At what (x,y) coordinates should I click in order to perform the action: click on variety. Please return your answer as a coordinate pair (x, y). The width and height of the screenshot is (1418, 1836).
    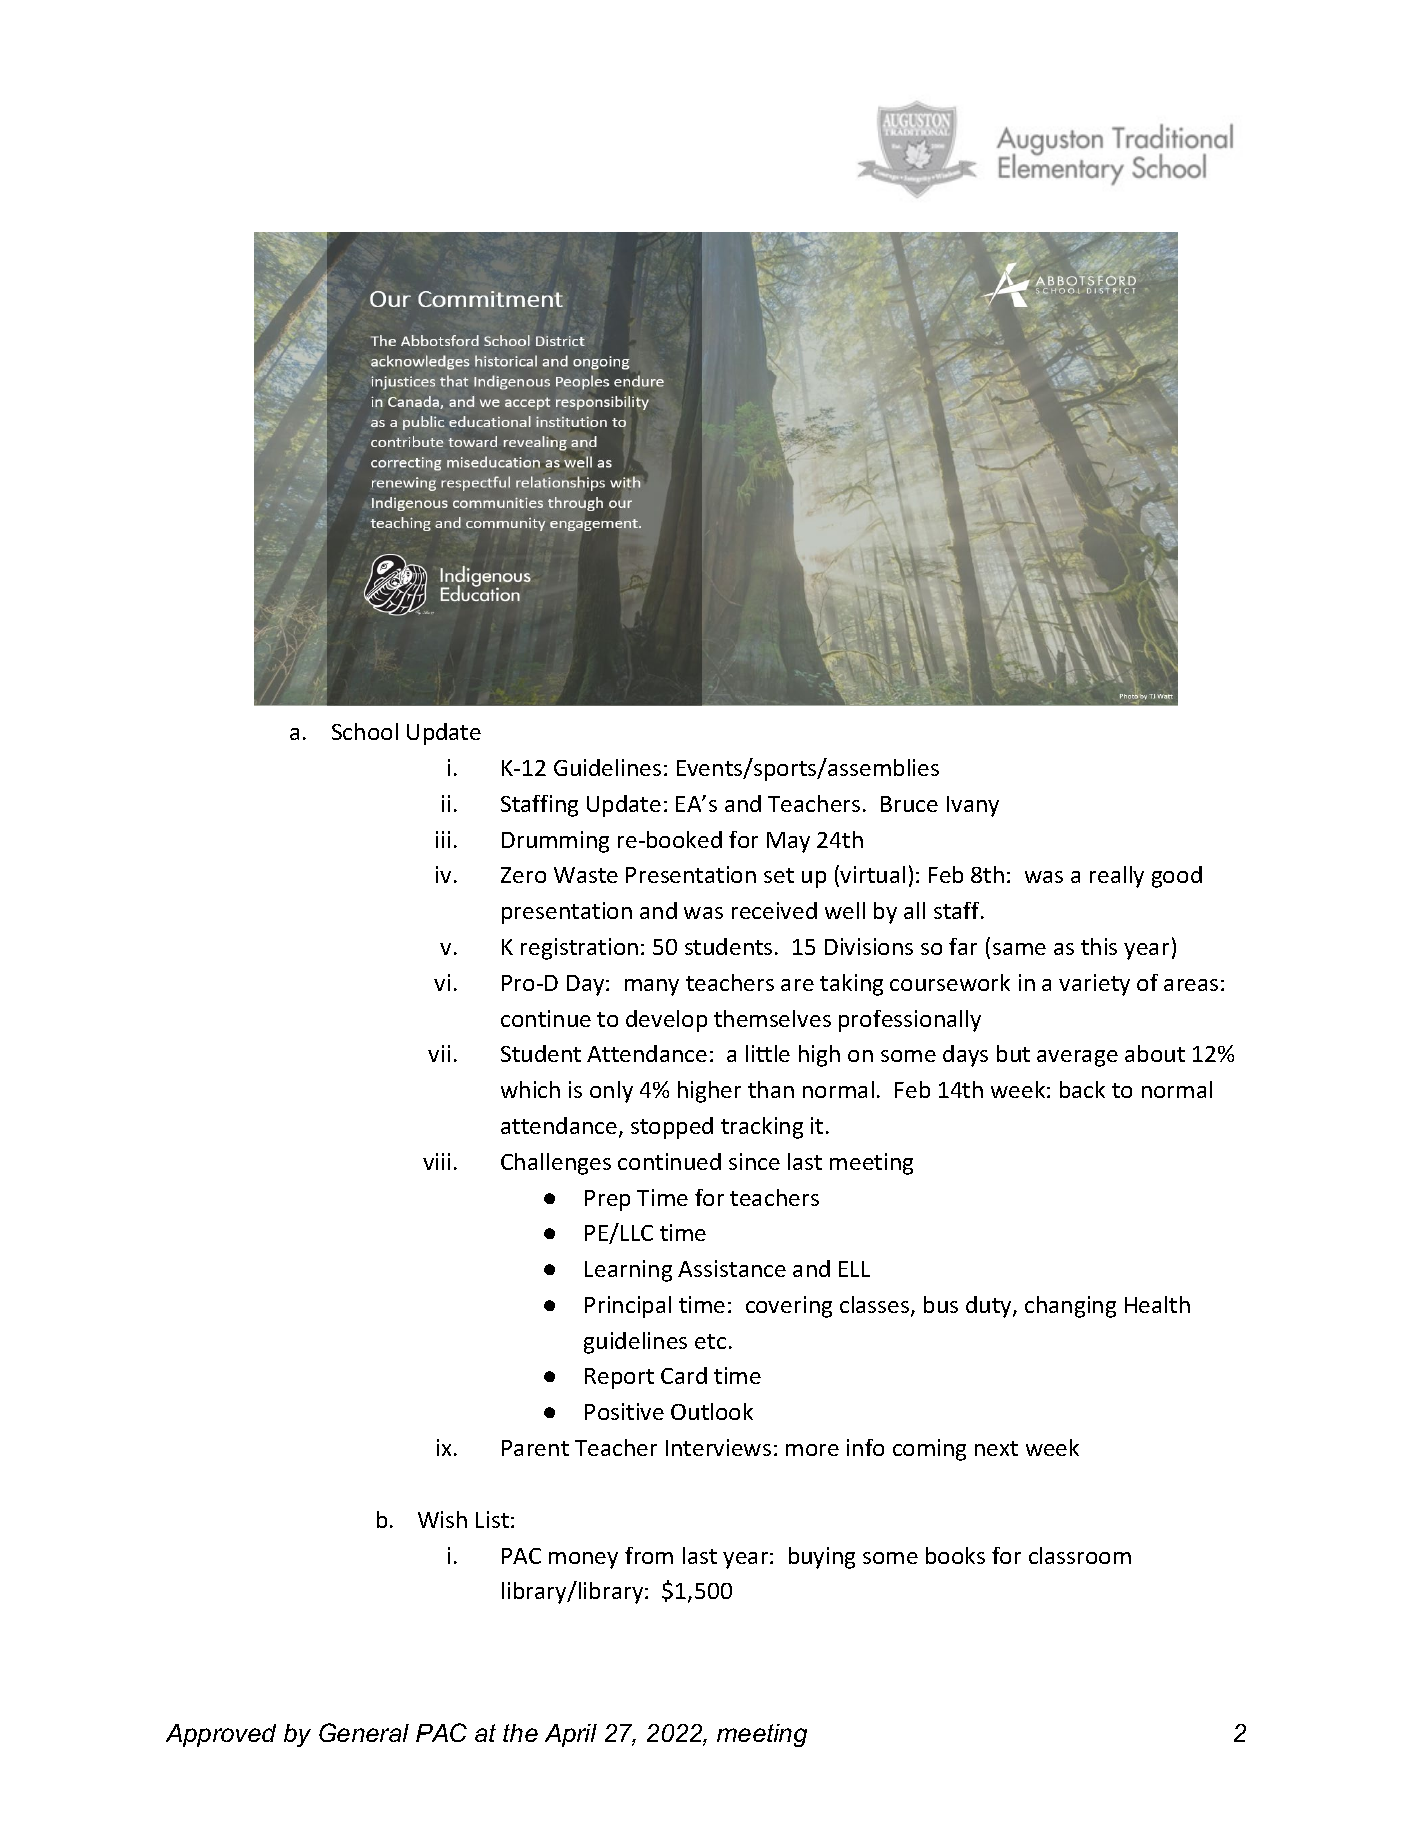
    Looking at the image, I should click on (1094, 985).
